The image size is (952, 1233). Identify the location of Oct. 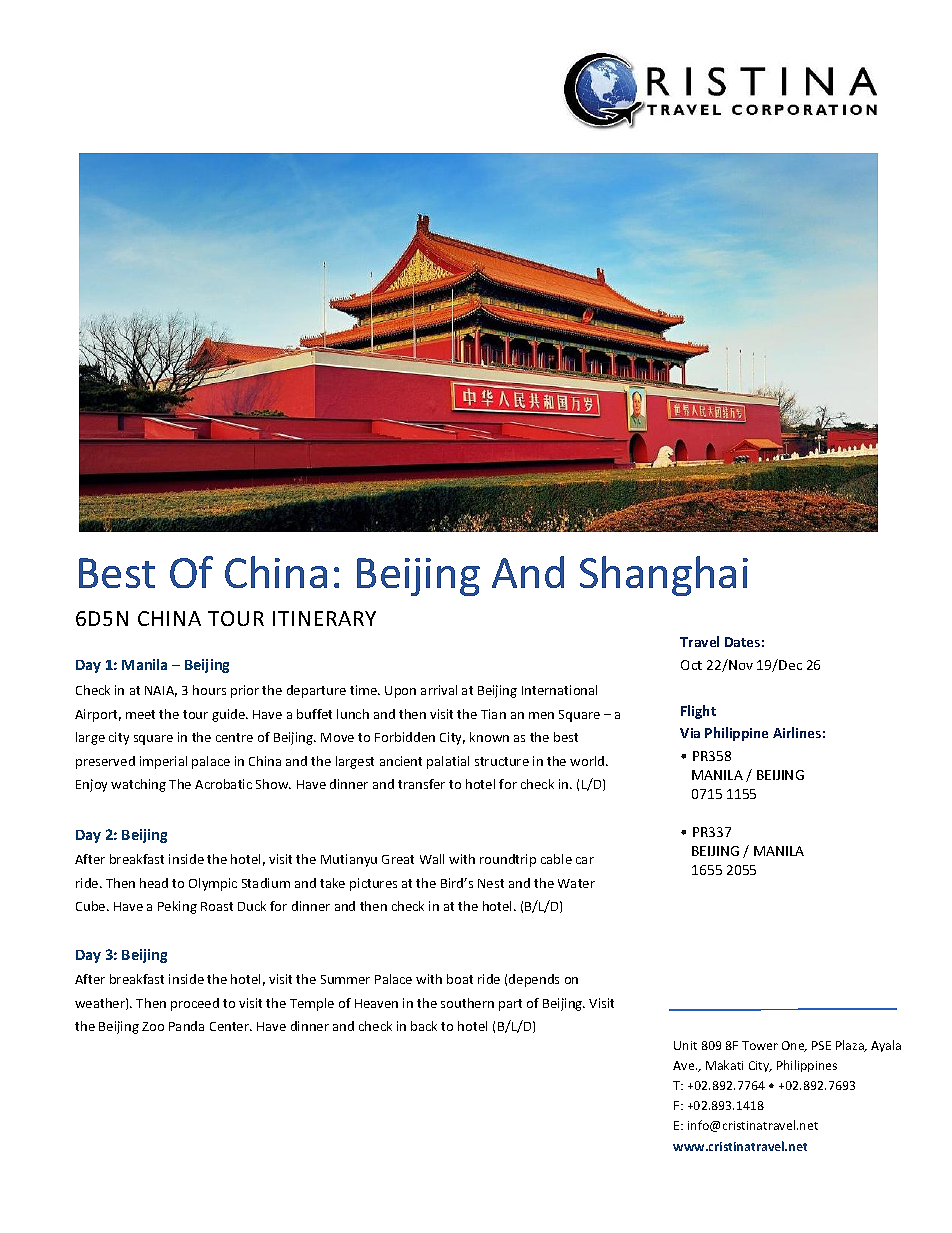
(691, 665).
